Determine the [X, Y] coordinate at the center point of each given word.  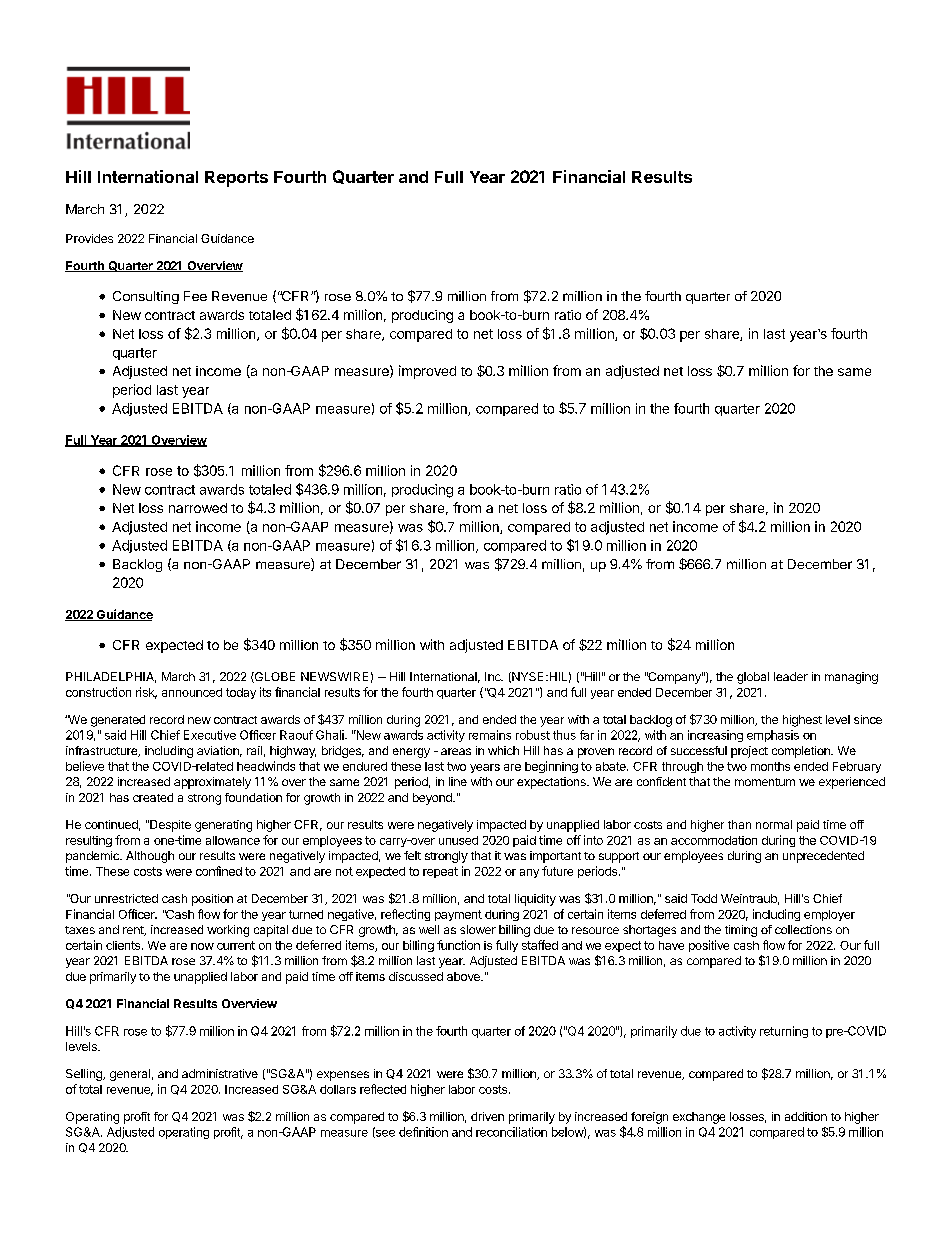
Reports [236, 179]
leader [791, 676]
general [130, 1075]
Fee [195, 296]
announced [192, 692]
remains [490, 735]
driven [487, 1116]
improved [427, 372]
